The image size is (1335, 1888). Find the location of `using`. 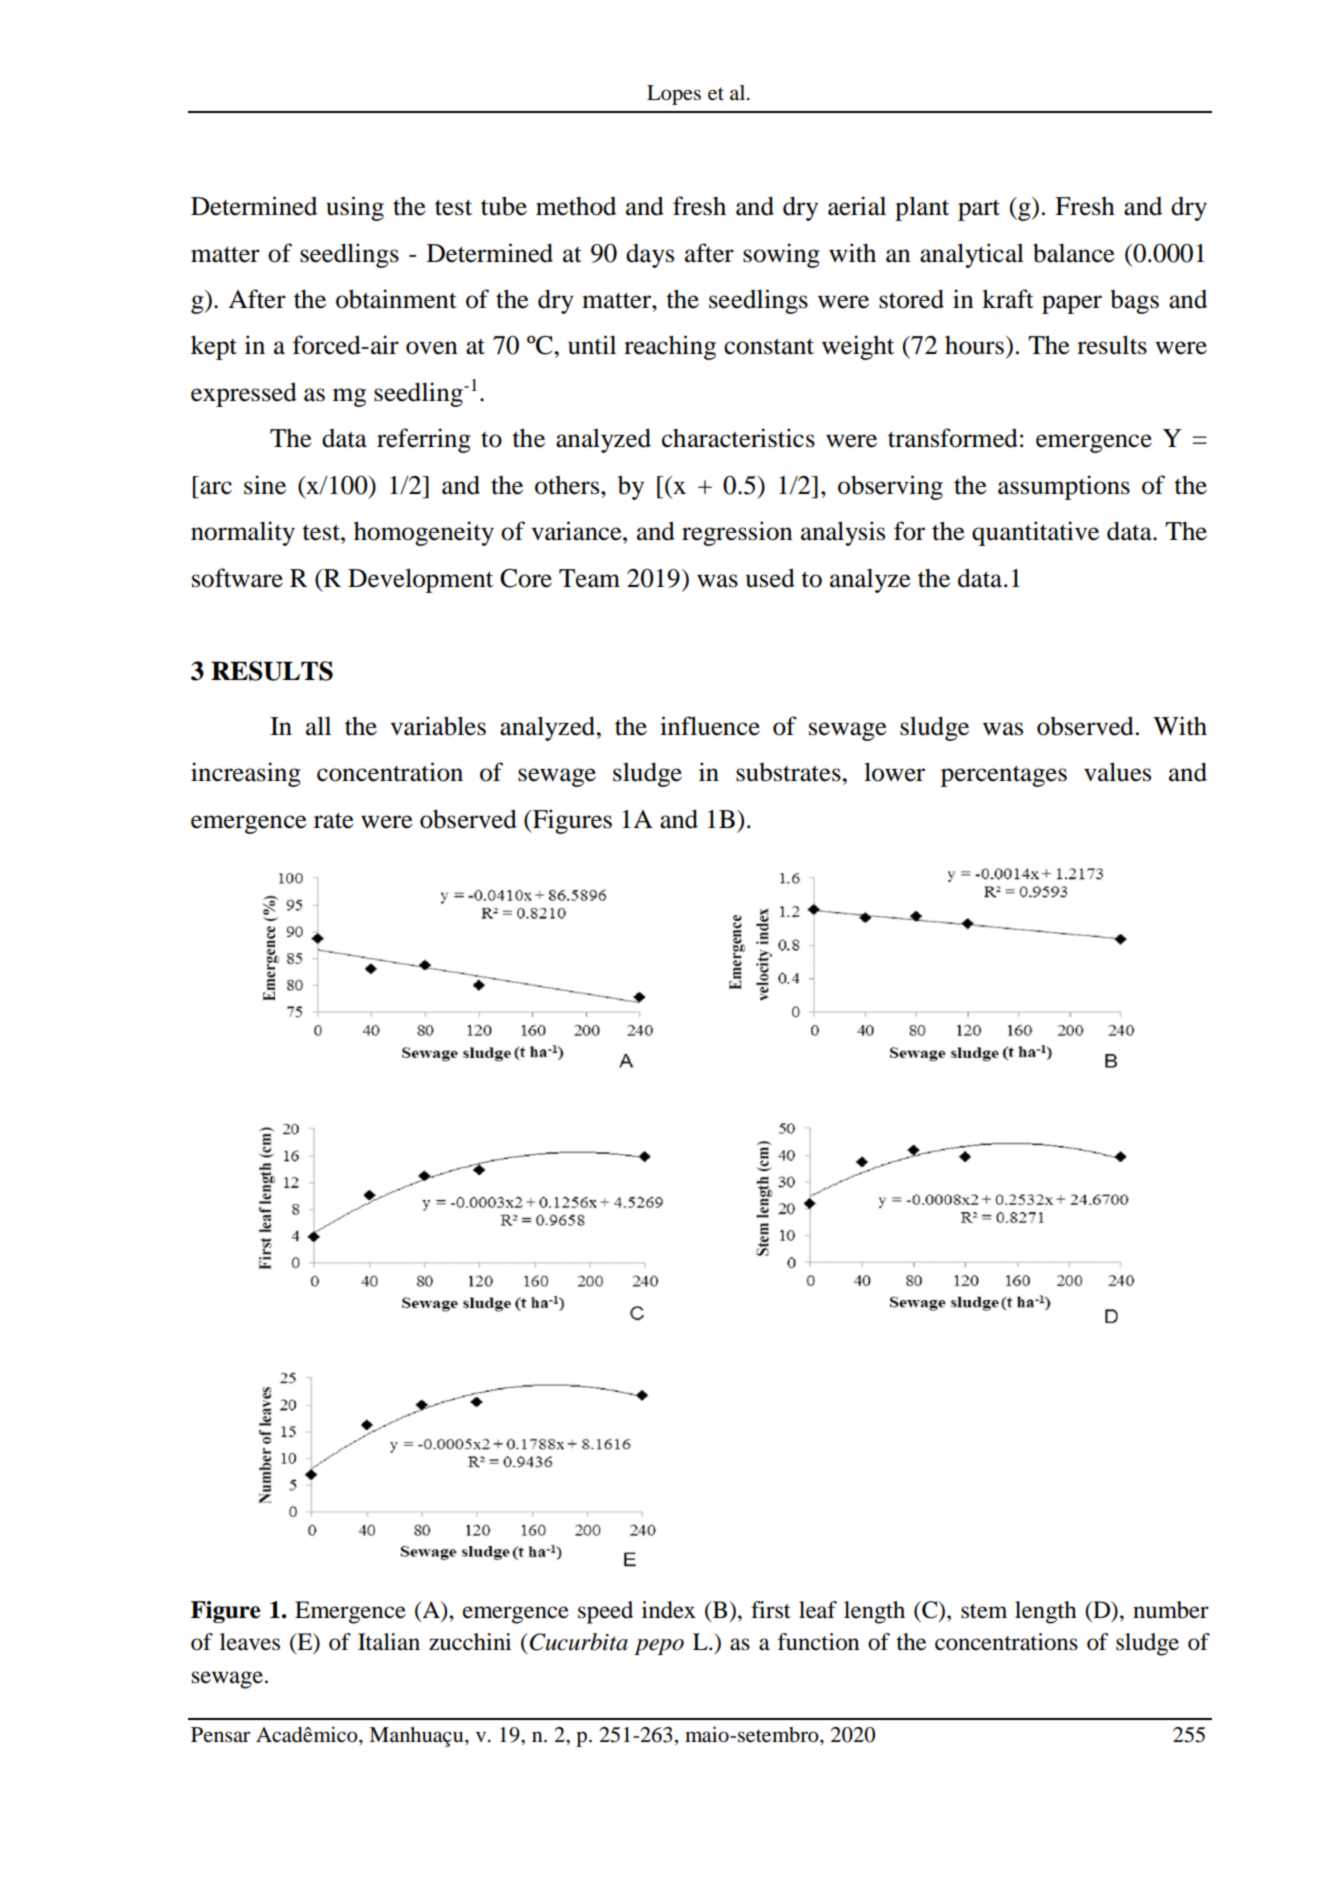

using is located at coordinates (355, 208).
